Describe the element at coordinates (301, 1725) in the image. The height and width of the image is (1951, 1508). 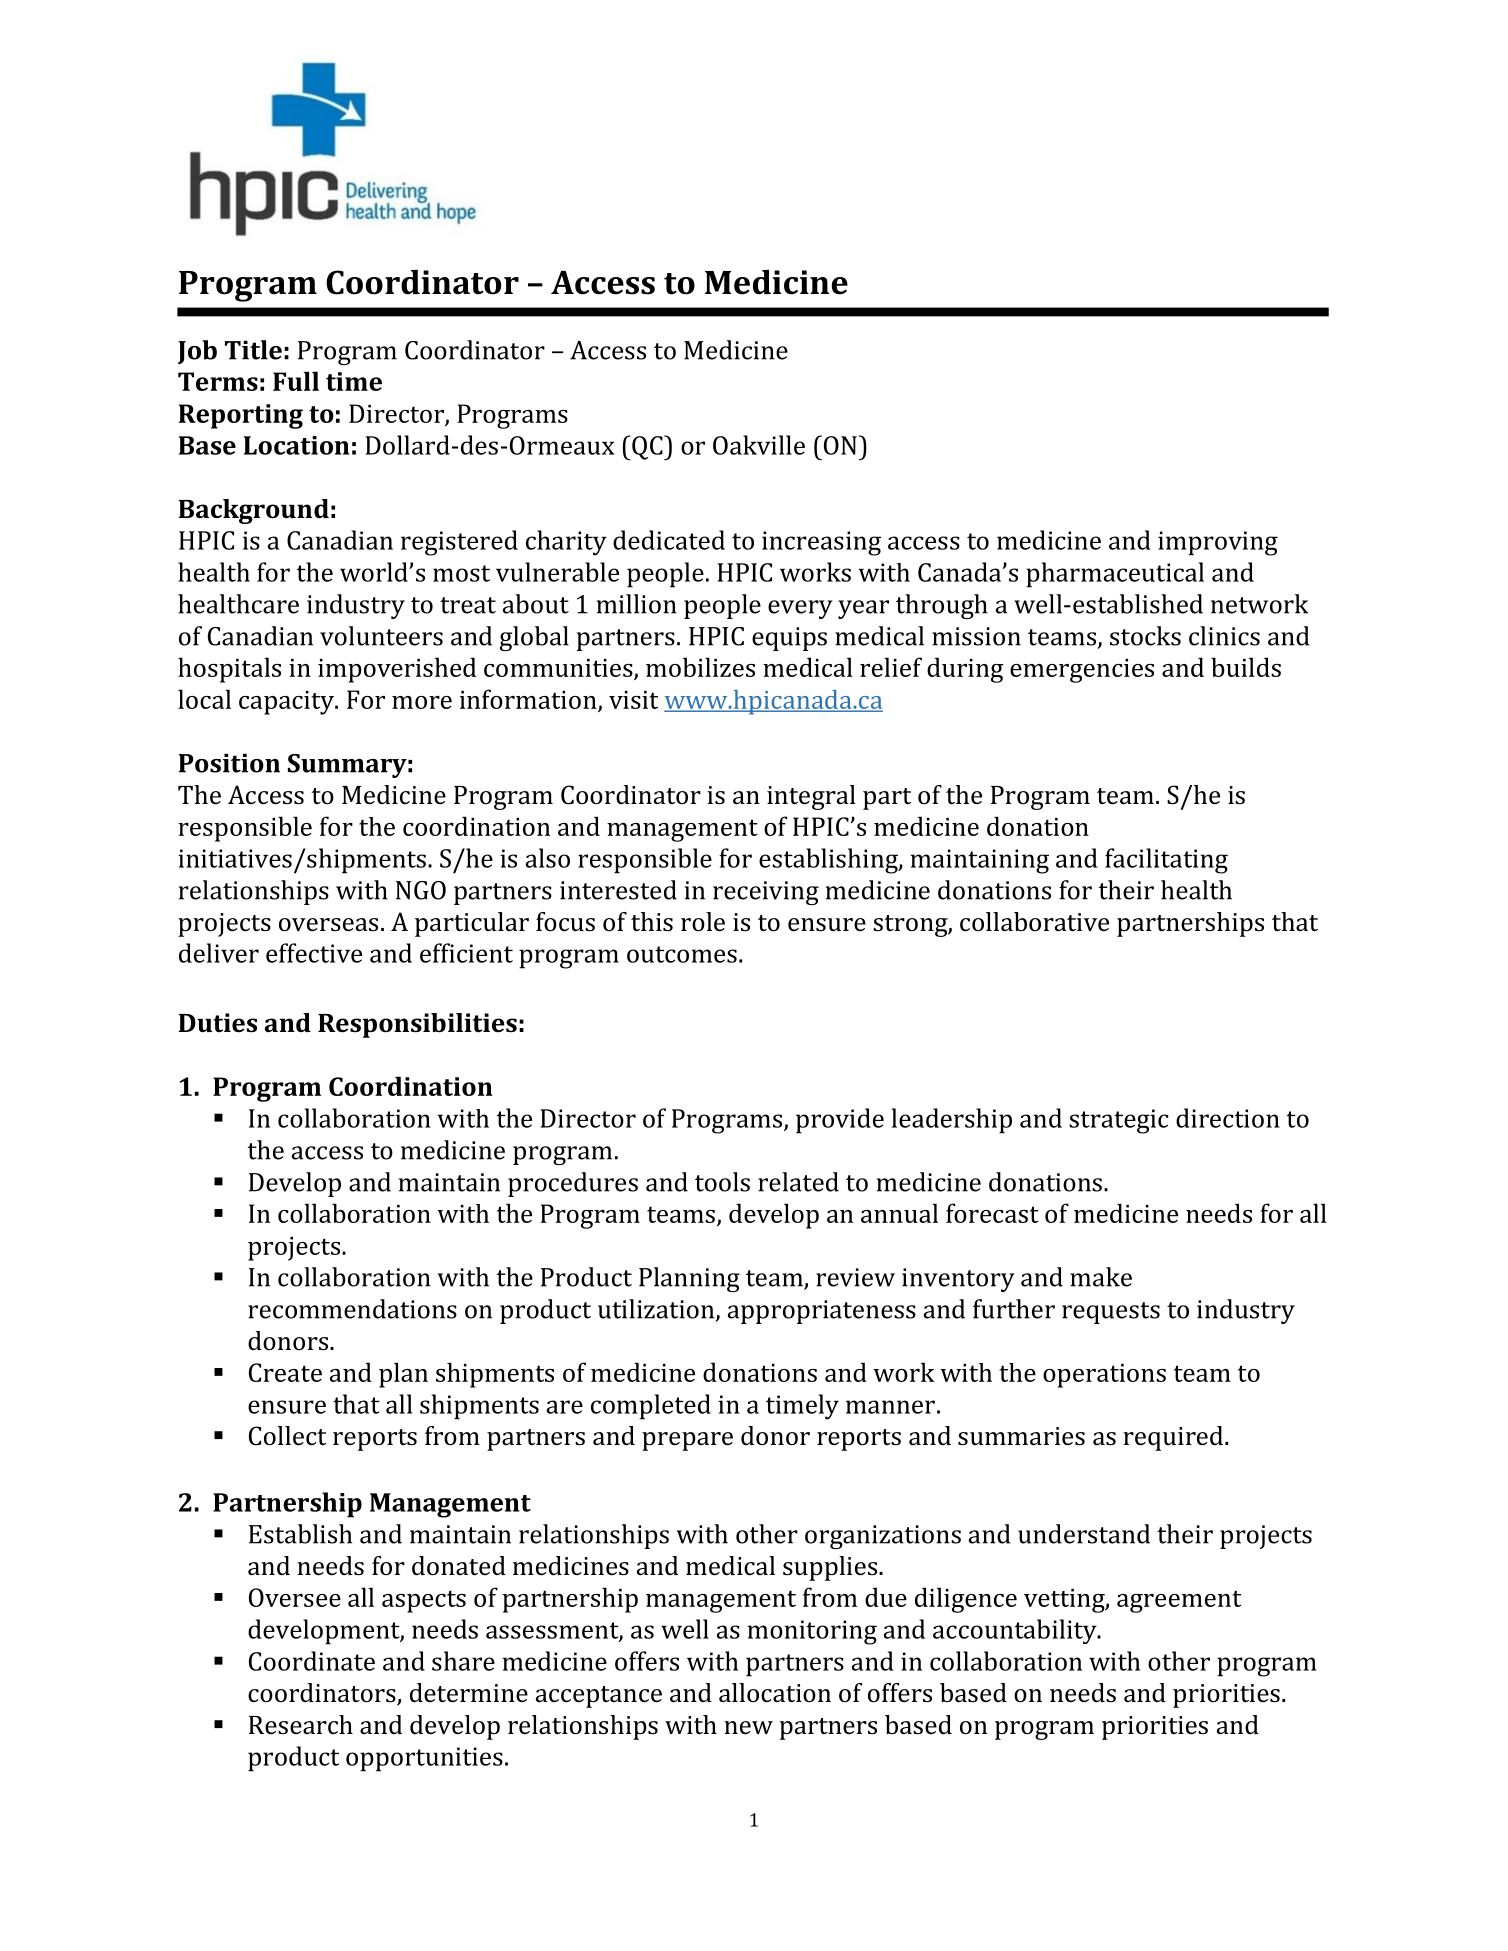
I see `Research` at that location.
